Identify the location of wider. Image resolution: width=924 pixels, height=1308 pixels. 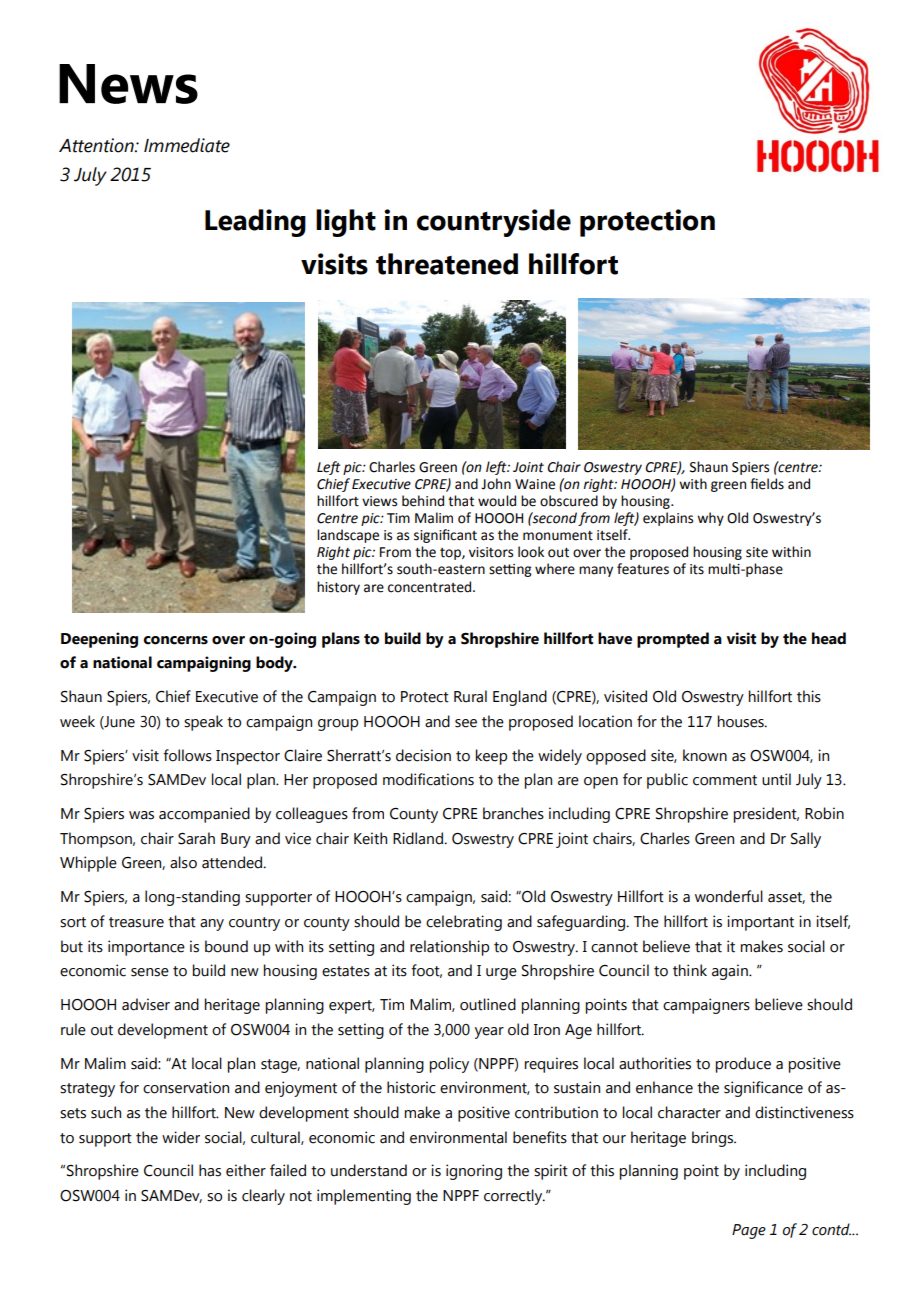
(181, 1137).
